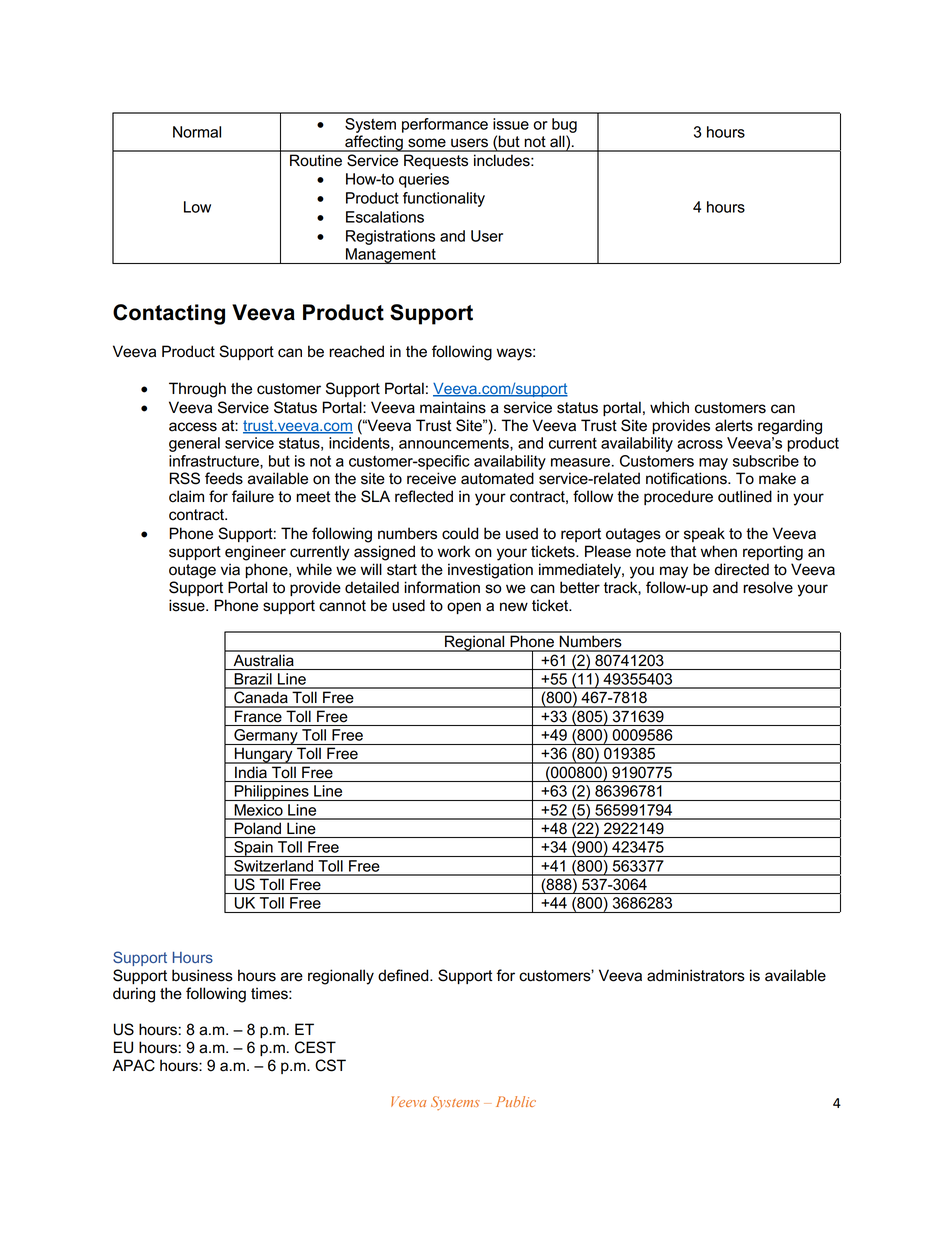 The width and height of the page is (952, 1233). What do you see at coordinates (445, 125) in the page?
I see `performance` at bounding box center [445, 125].
